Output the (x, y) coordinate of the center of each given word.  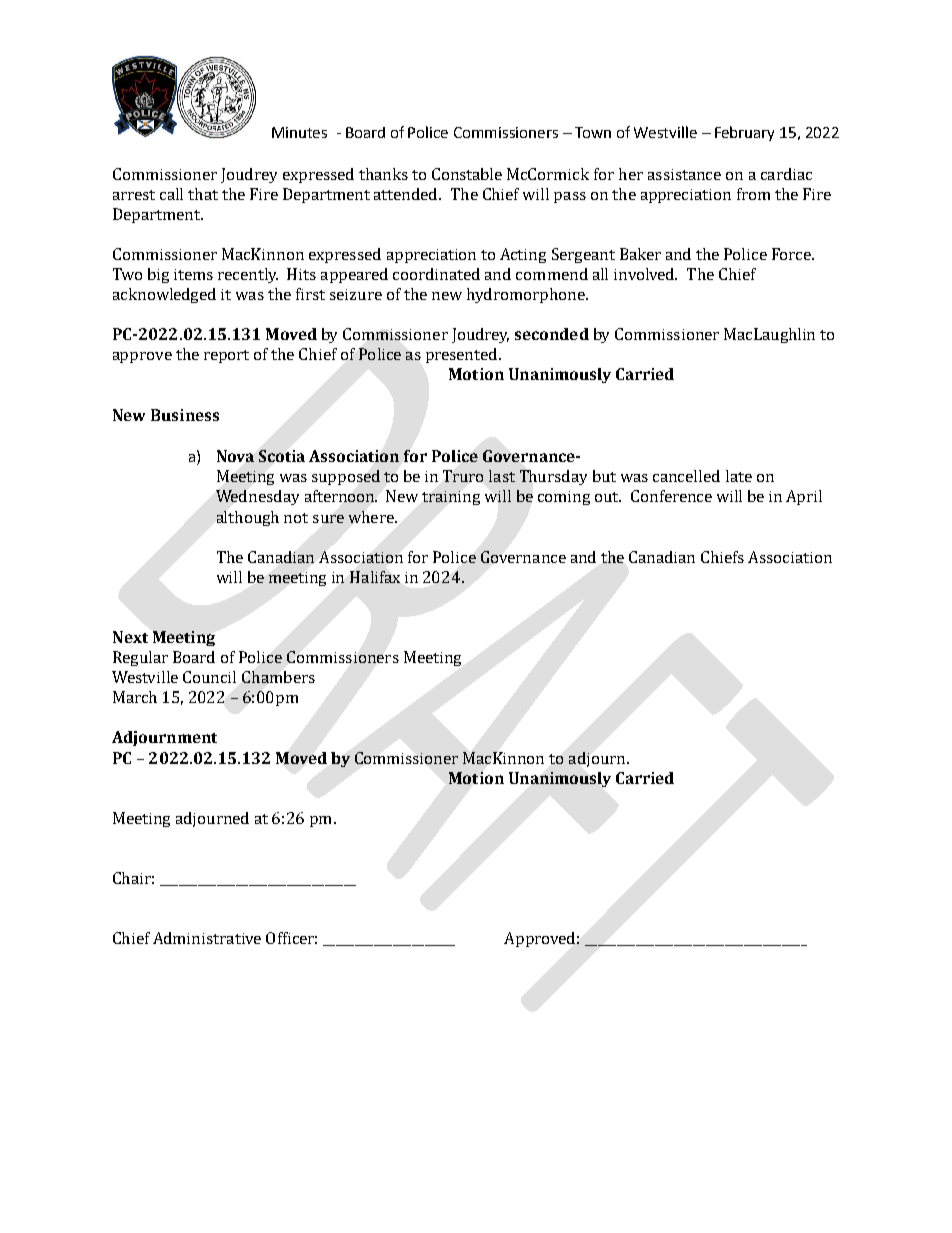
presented (463, 355)
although (248, 518)
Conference (671, 496)
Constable (467, 174)
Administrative (207, 938)
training (451, 498)
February (744, 133)
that (203, 194)
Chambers (278, 677)
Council (209, 677)
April (804, 497)
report (226, 356)
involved (645, 274)
